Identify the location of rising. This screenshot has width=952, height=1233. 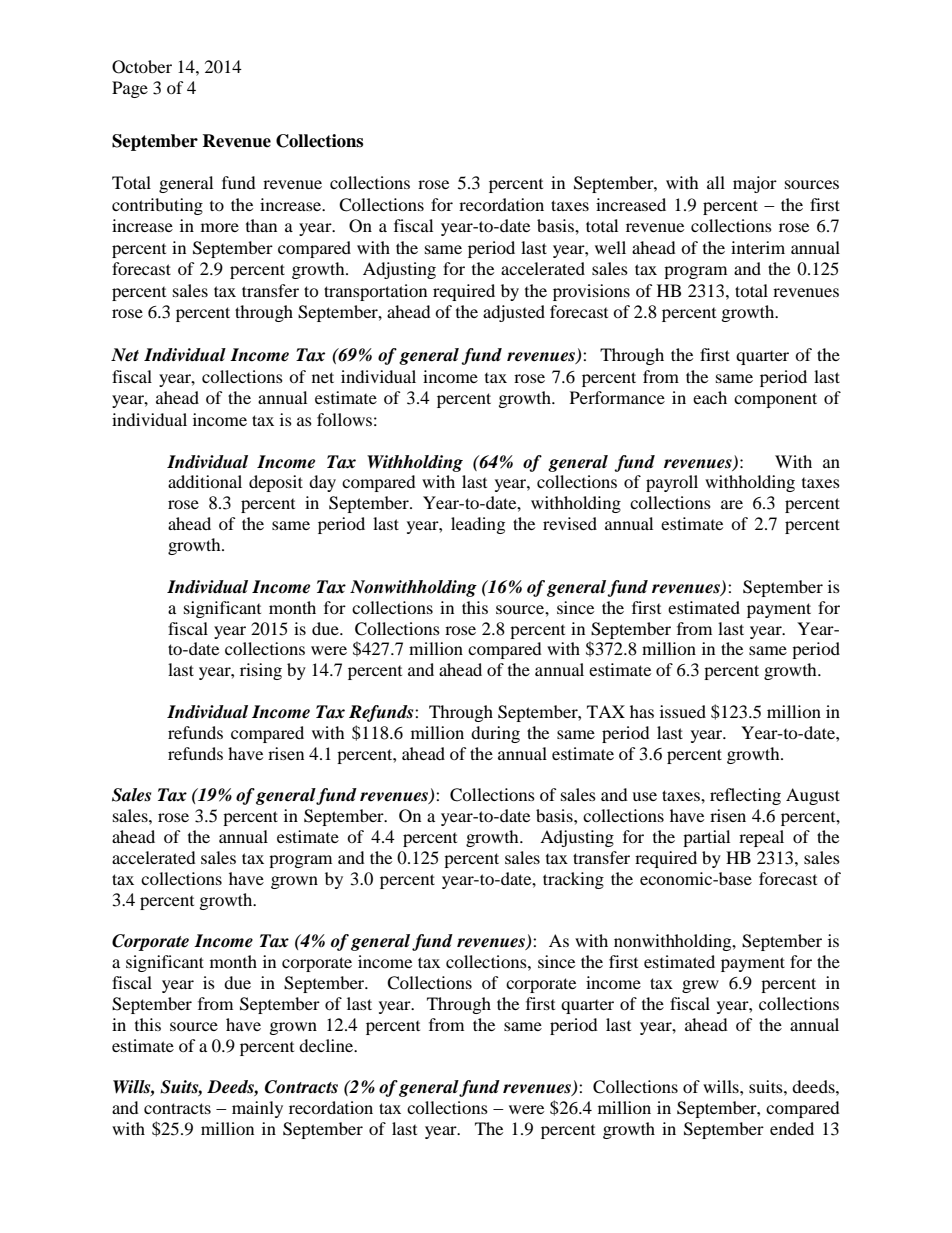
(261, 671).
